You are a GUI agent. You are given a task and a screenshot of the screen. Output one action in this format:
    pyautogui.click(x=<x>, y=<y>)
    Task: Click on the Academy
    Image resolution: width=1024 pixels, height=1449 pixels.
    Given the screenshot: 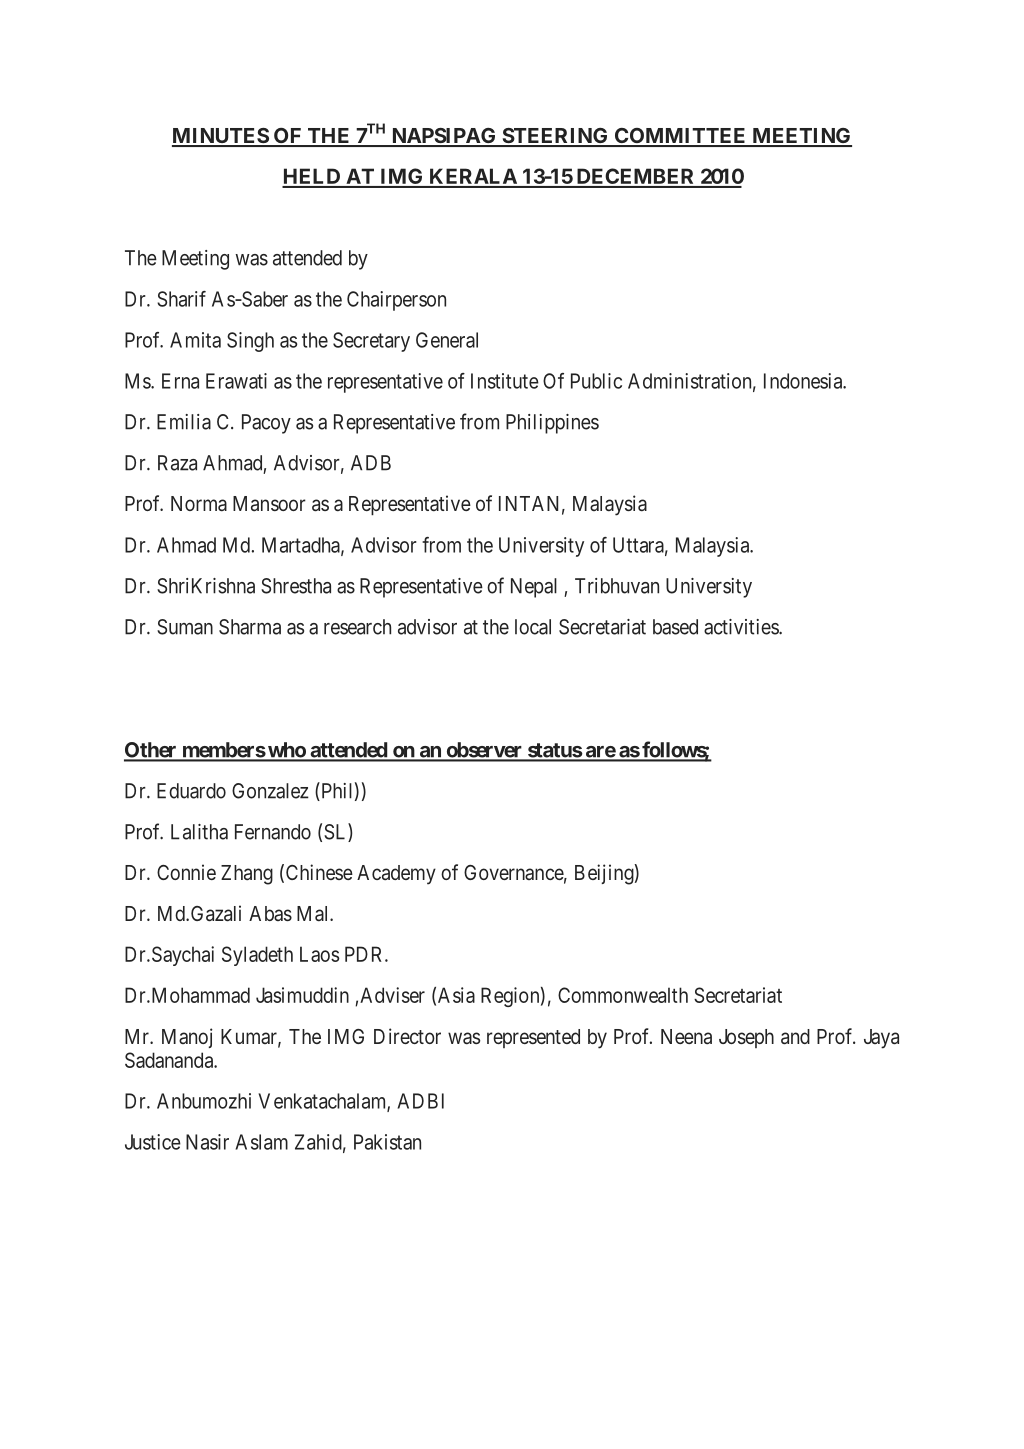 What is the action you would take?
    pyautogui.click(x=396, y=875)
